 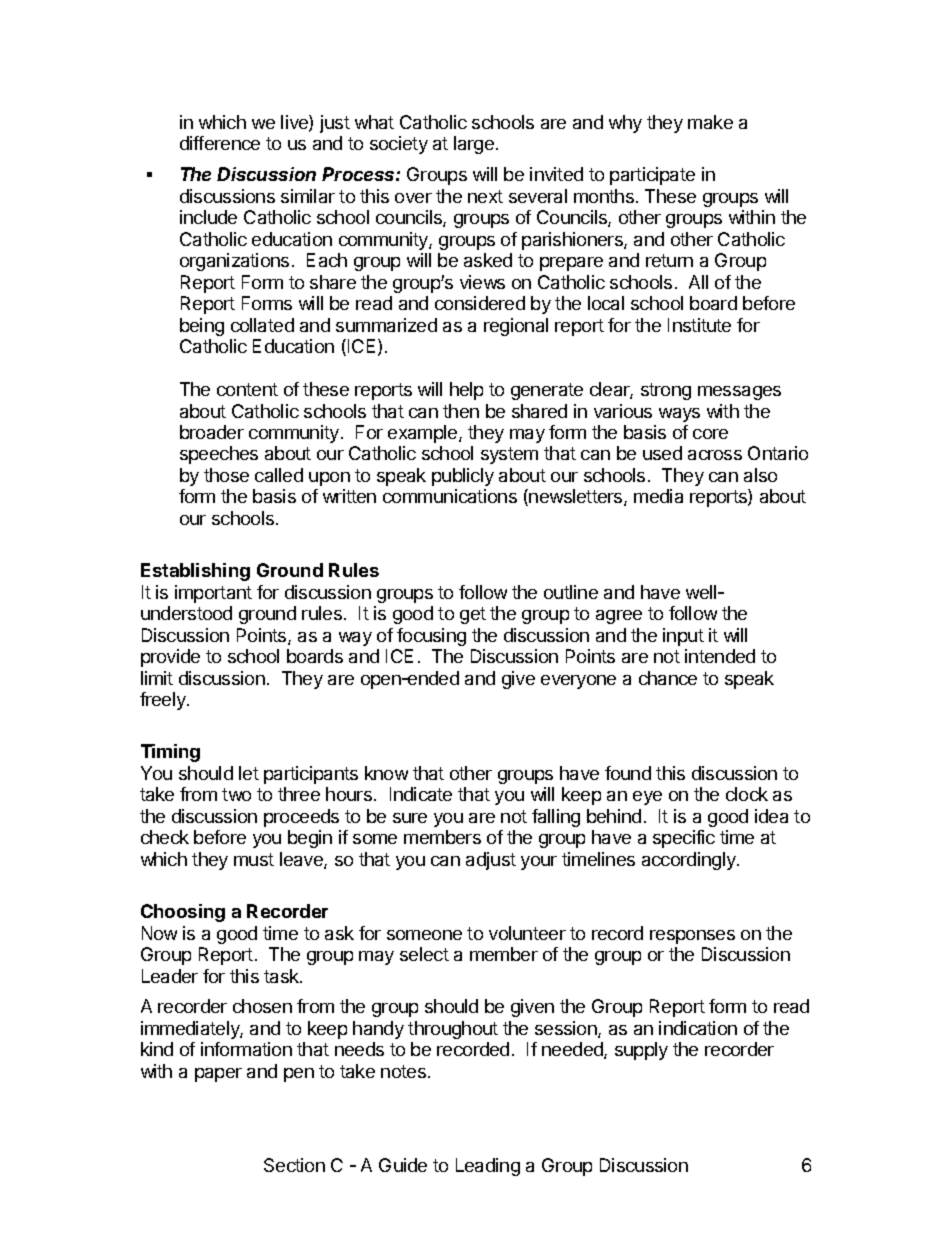 What do you see at coordinates (463, 477) in the screenshot?
I see `publicly` at bounding box center [463, 477].
